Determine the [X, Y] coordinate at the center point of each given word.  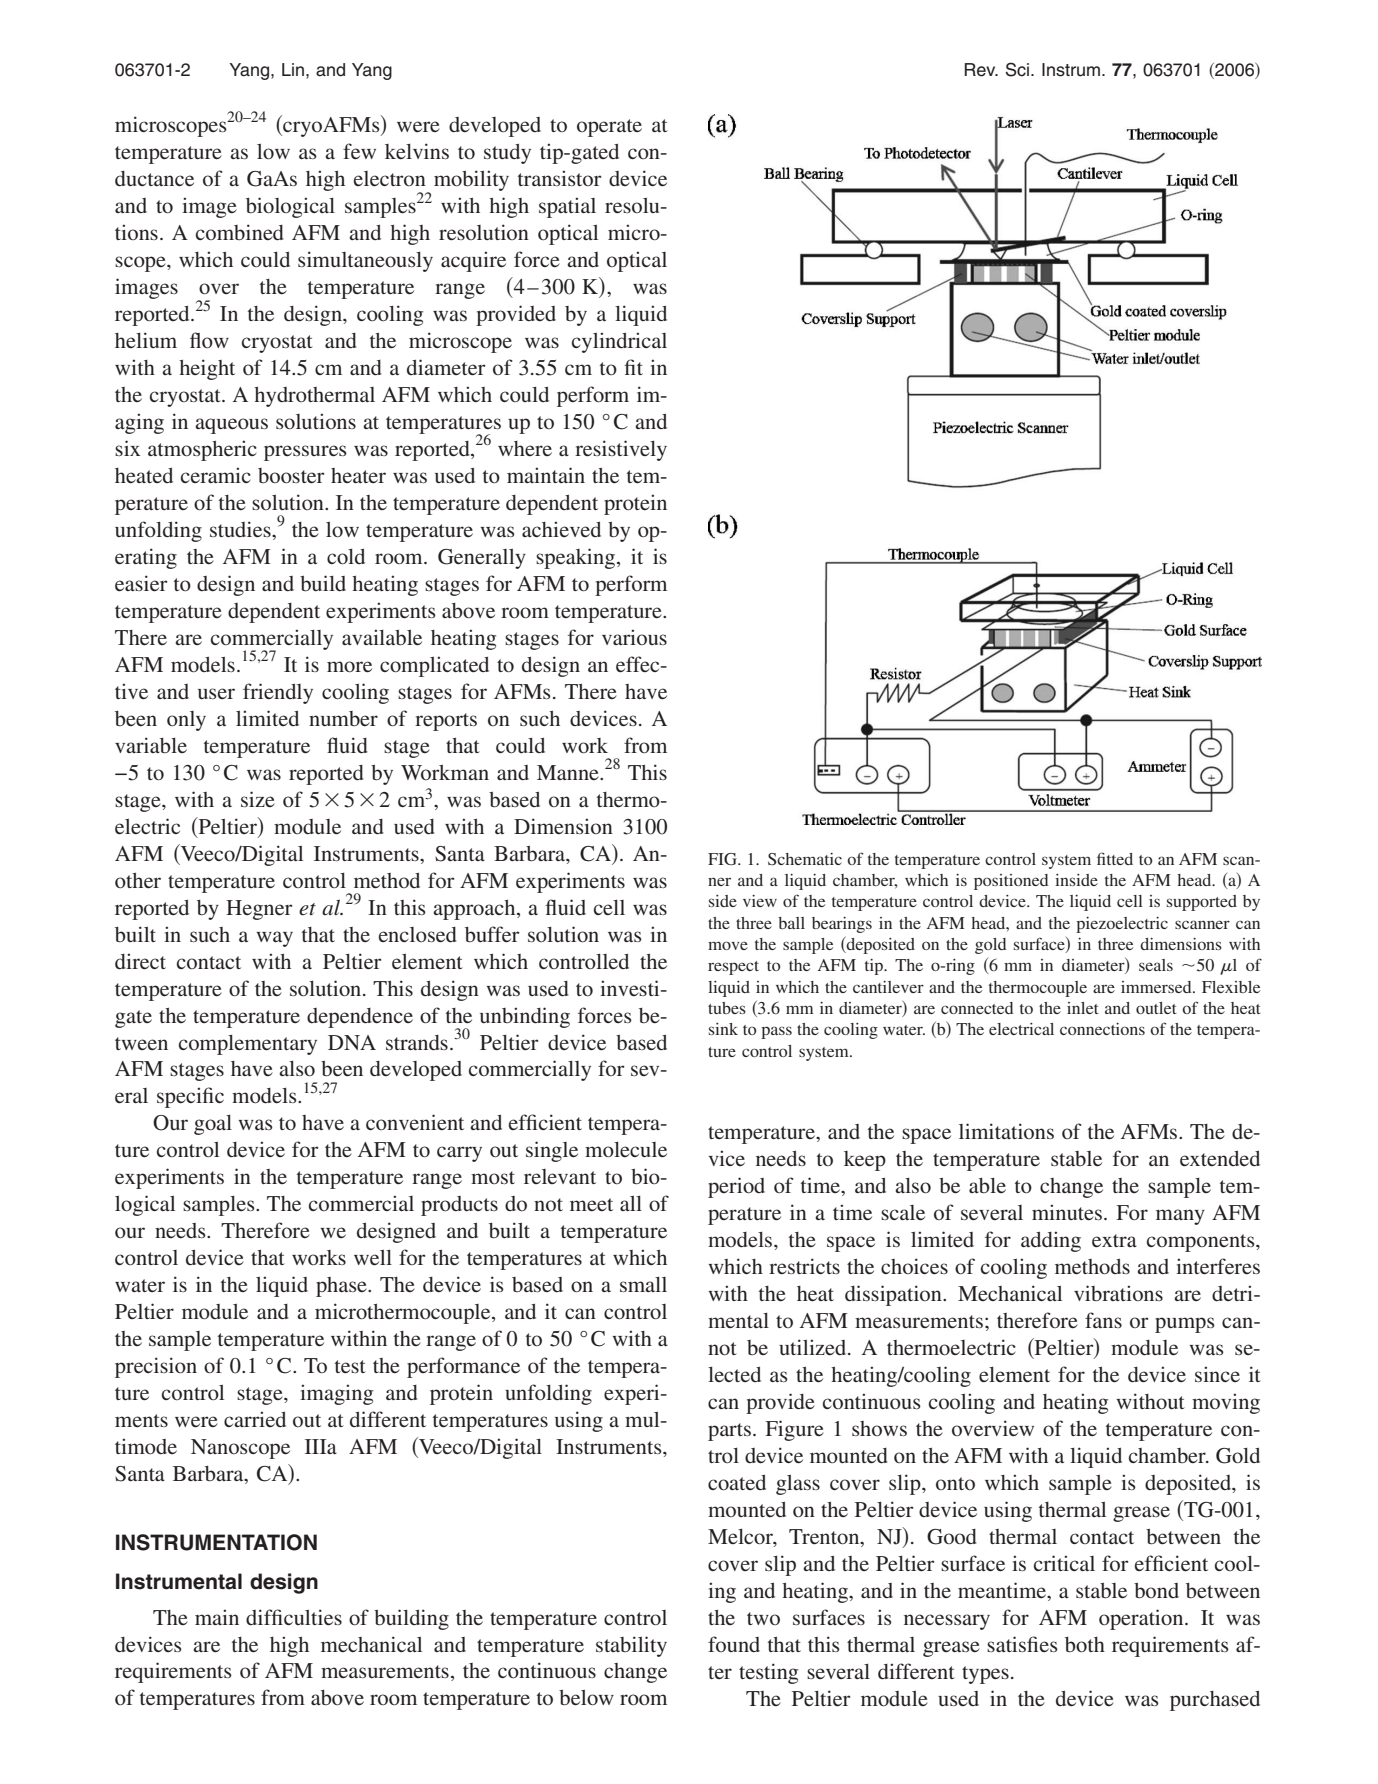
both [1085, 1645]
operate [609, 128]
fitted [1115, 858]
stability [631, 1646]
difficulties [294, 1617]
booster [291, 475]
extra [1114, 1240]
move [728, 945]
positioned [1011, 882]
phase [342, 1287]
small [643, 1284]
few [359, 151]
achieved [561, 529]
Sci [1017, 69]
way [274, 939]
